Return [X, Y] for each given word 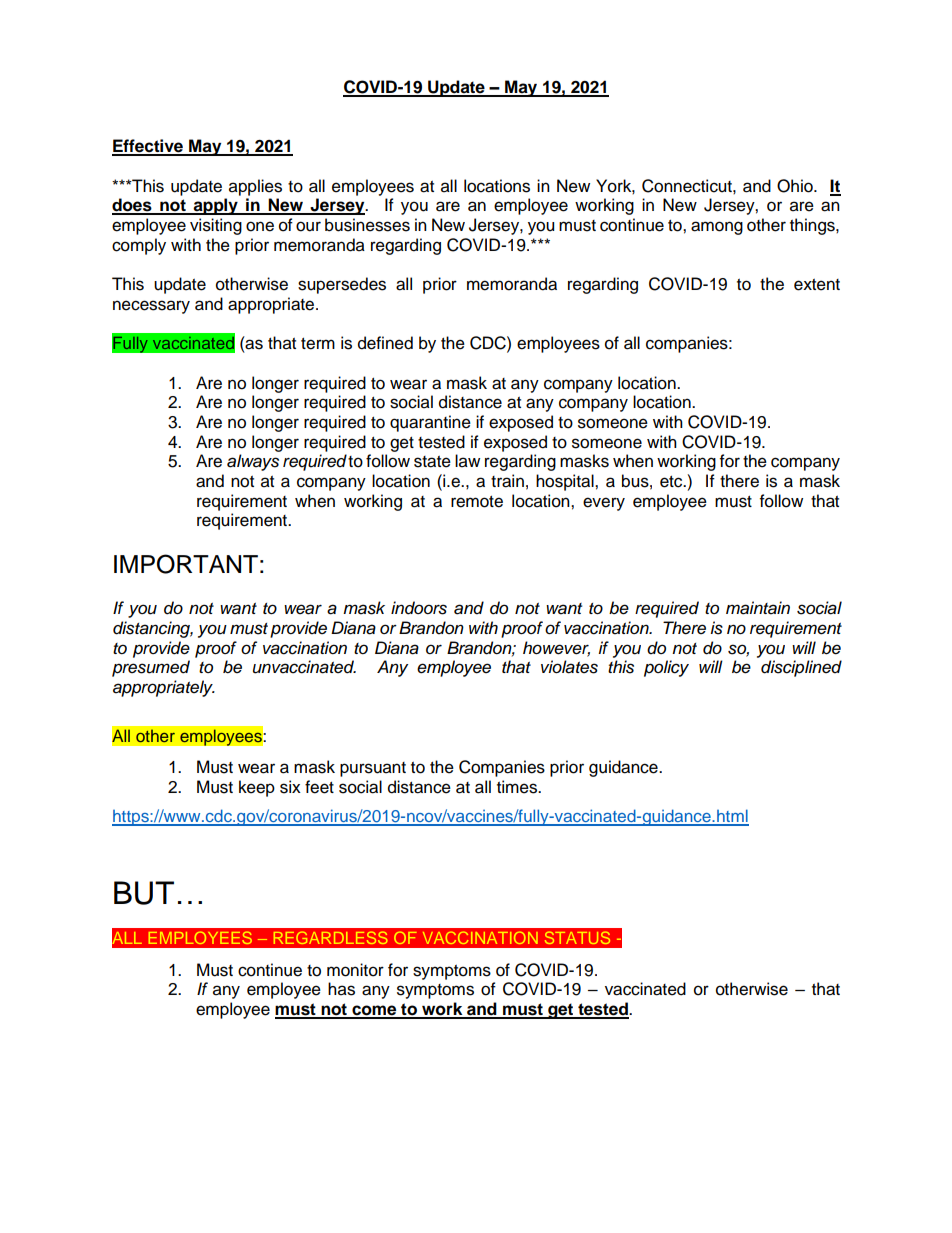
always [253, 462]
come [374, 1011]
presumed [151, 668]
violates [569, 667]
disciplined [801, 668]
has [341, 989]
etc [672, 482]
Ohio [796, 186]
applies [255, 187]
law [467, 461]
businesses [367, 225]
